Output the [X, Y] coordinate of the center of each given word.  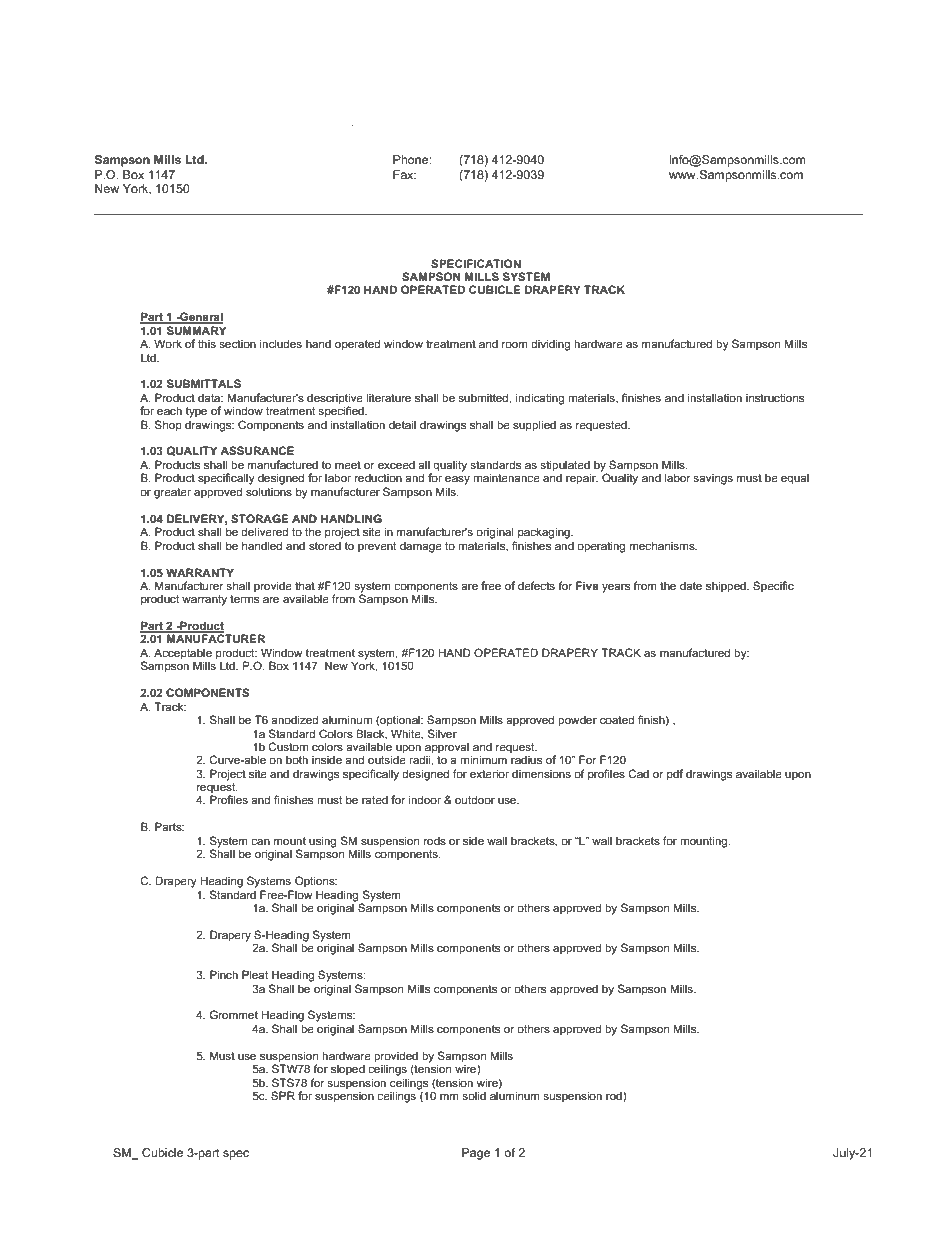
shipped [727, 587]
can [260, 842]
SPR [283, 1095]
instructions [775, 397]
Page [476, 1154]
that [305, 585]
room [515, 345]
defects [536, 585]
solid [474, 1095]
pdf [675, 775]
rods [435, 840]
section [237, 343]
